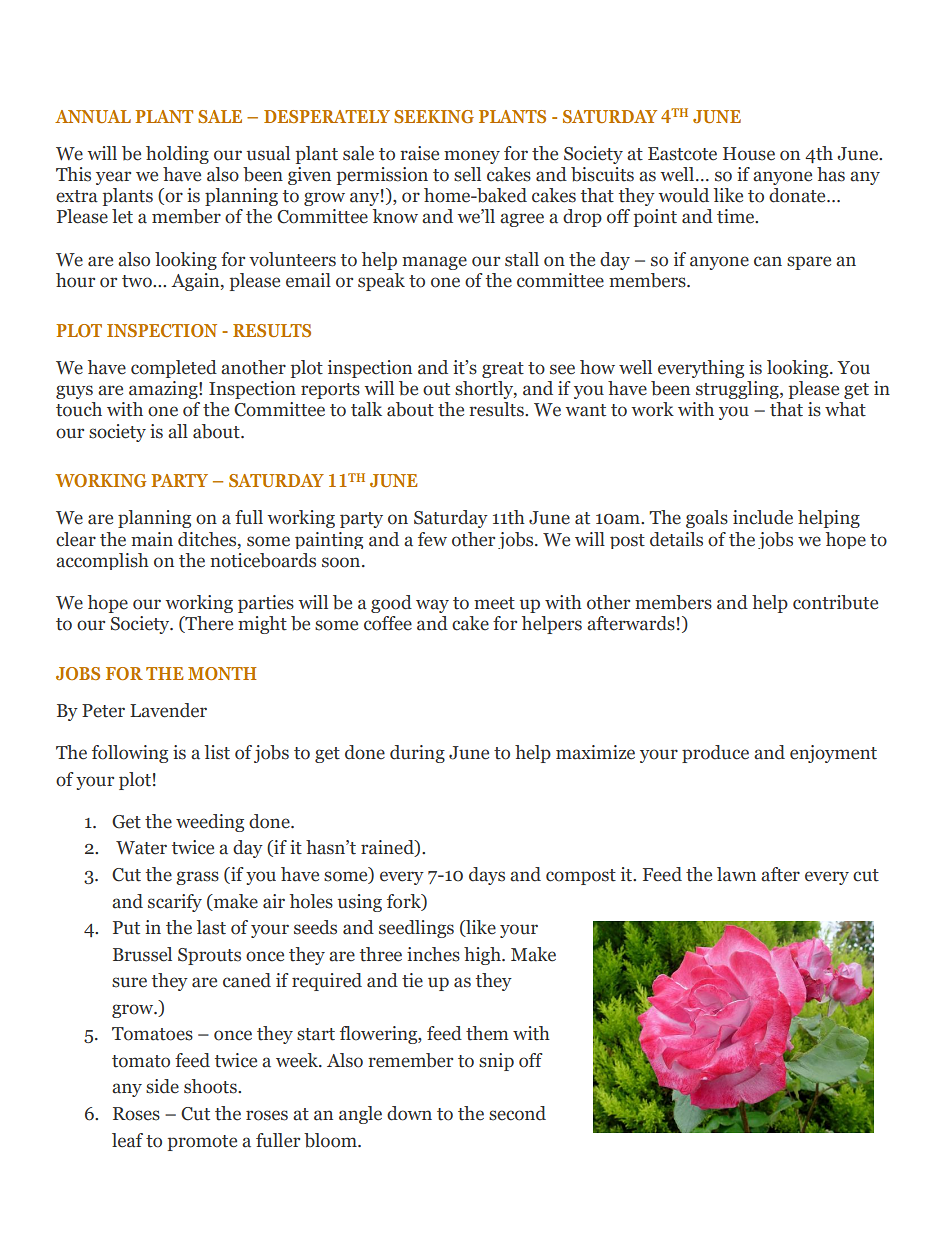 This screenshot has width=952, height=1233. Describe the element at coordinates (472, 157) in the screenshot. I see `money` at that location.
